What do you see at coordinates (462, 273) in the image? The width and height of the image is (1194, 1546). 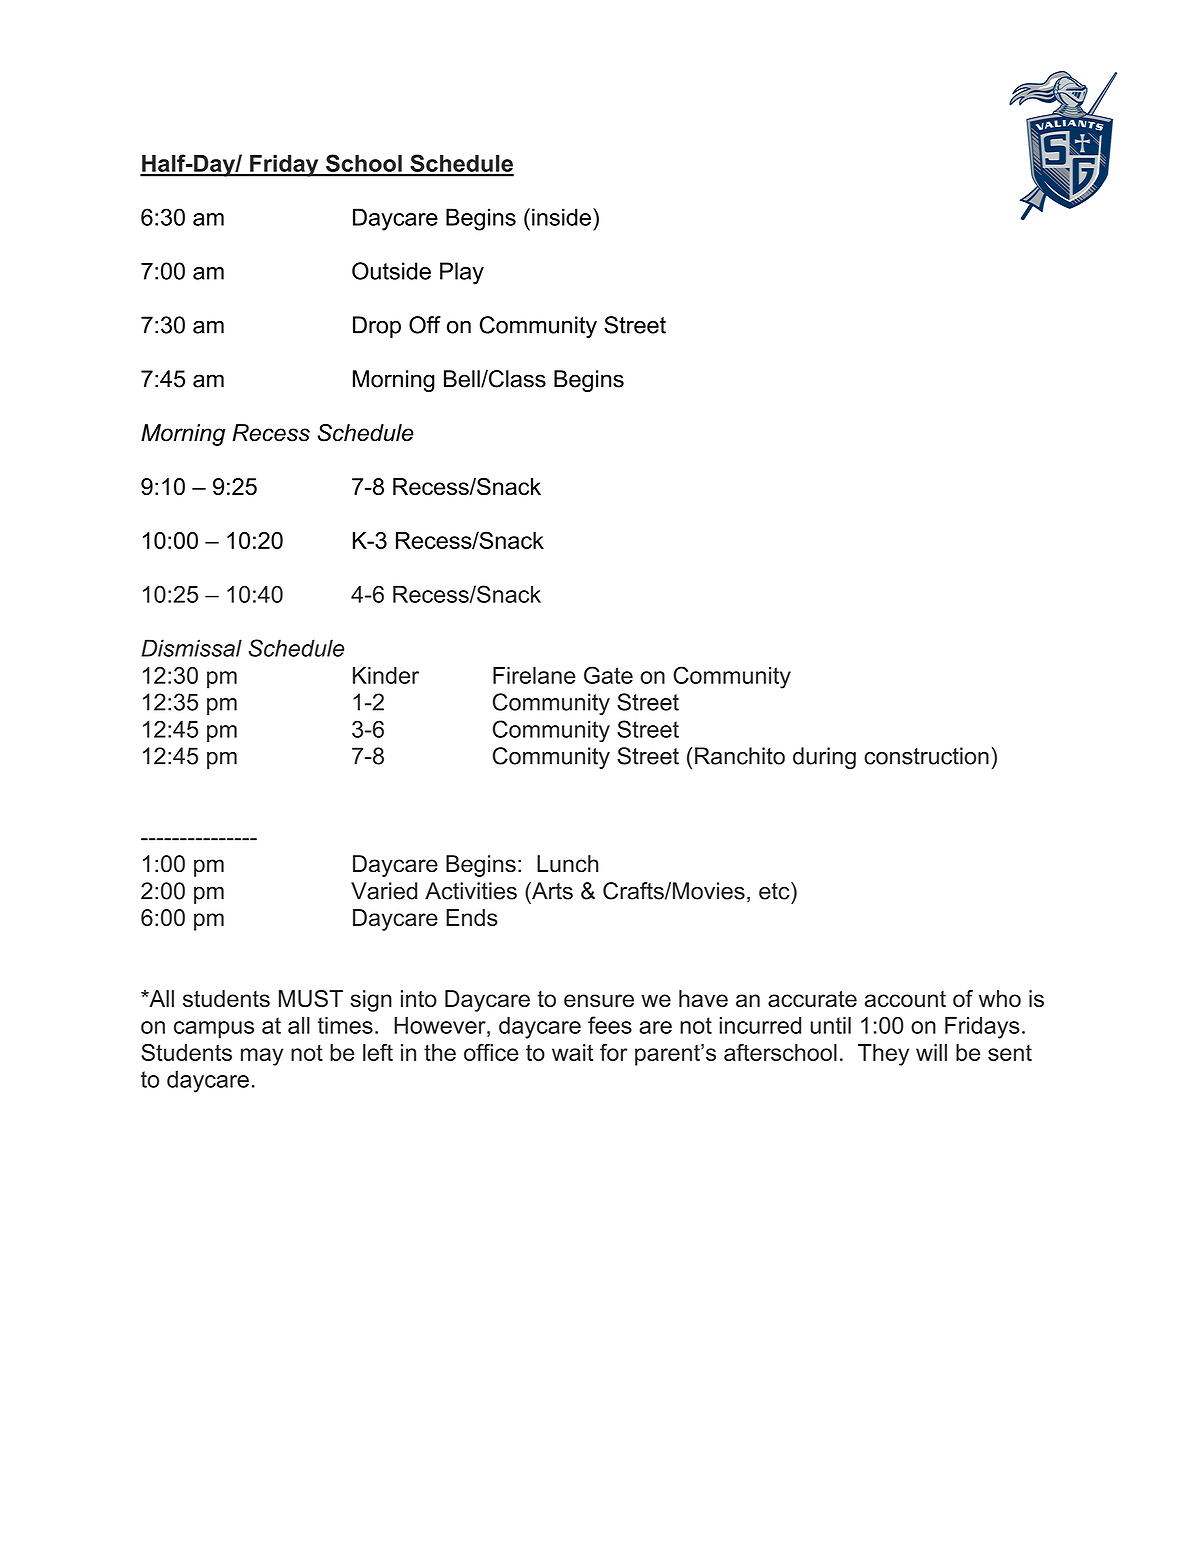 I see `Play` at bounding box center [462, 273].
